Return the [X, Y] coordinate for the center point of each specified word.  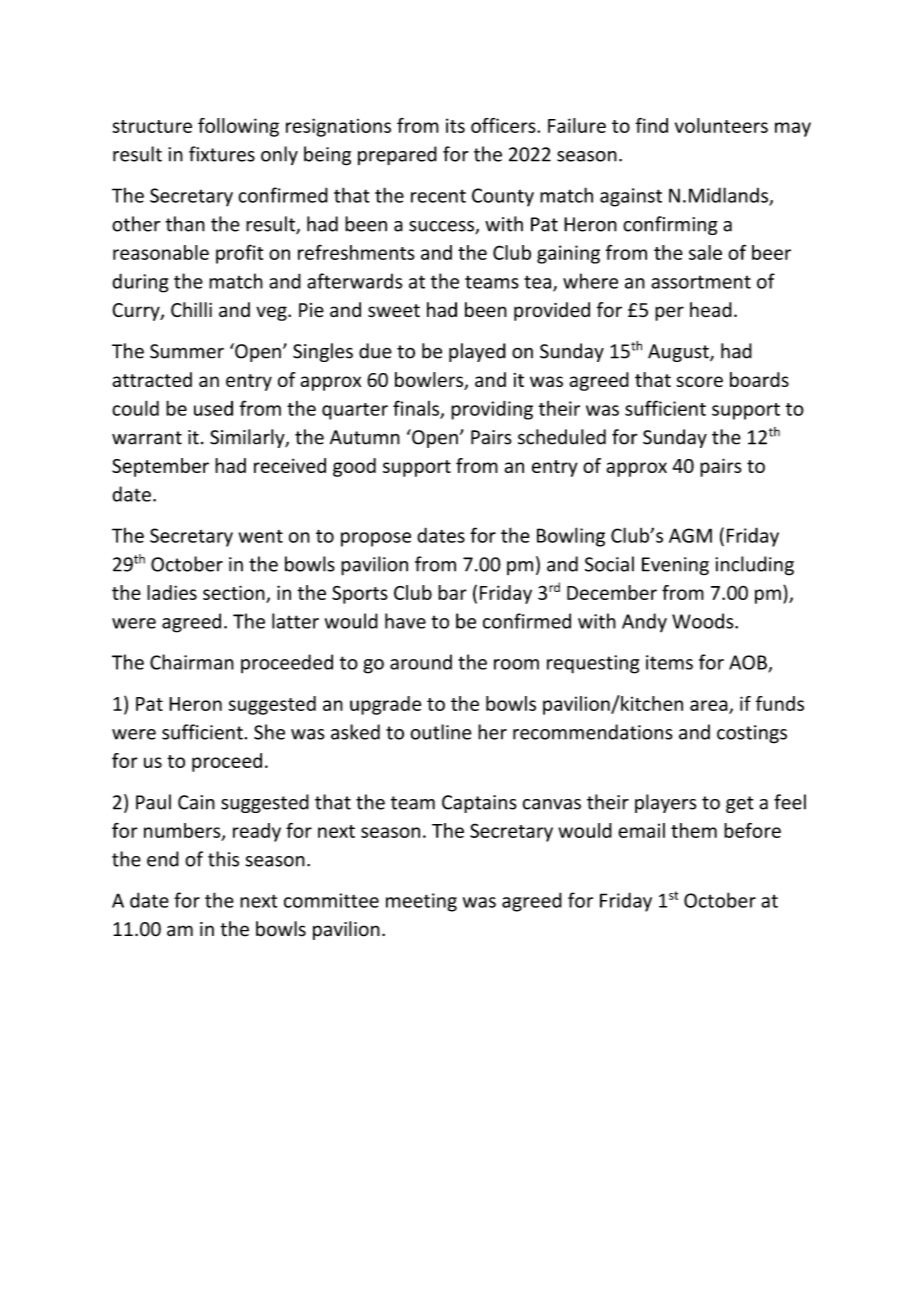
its [455, 125]
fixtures [222, 154]
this [223, 859]
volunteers [721, 125]
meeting [421, 902]
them [694, 830]
